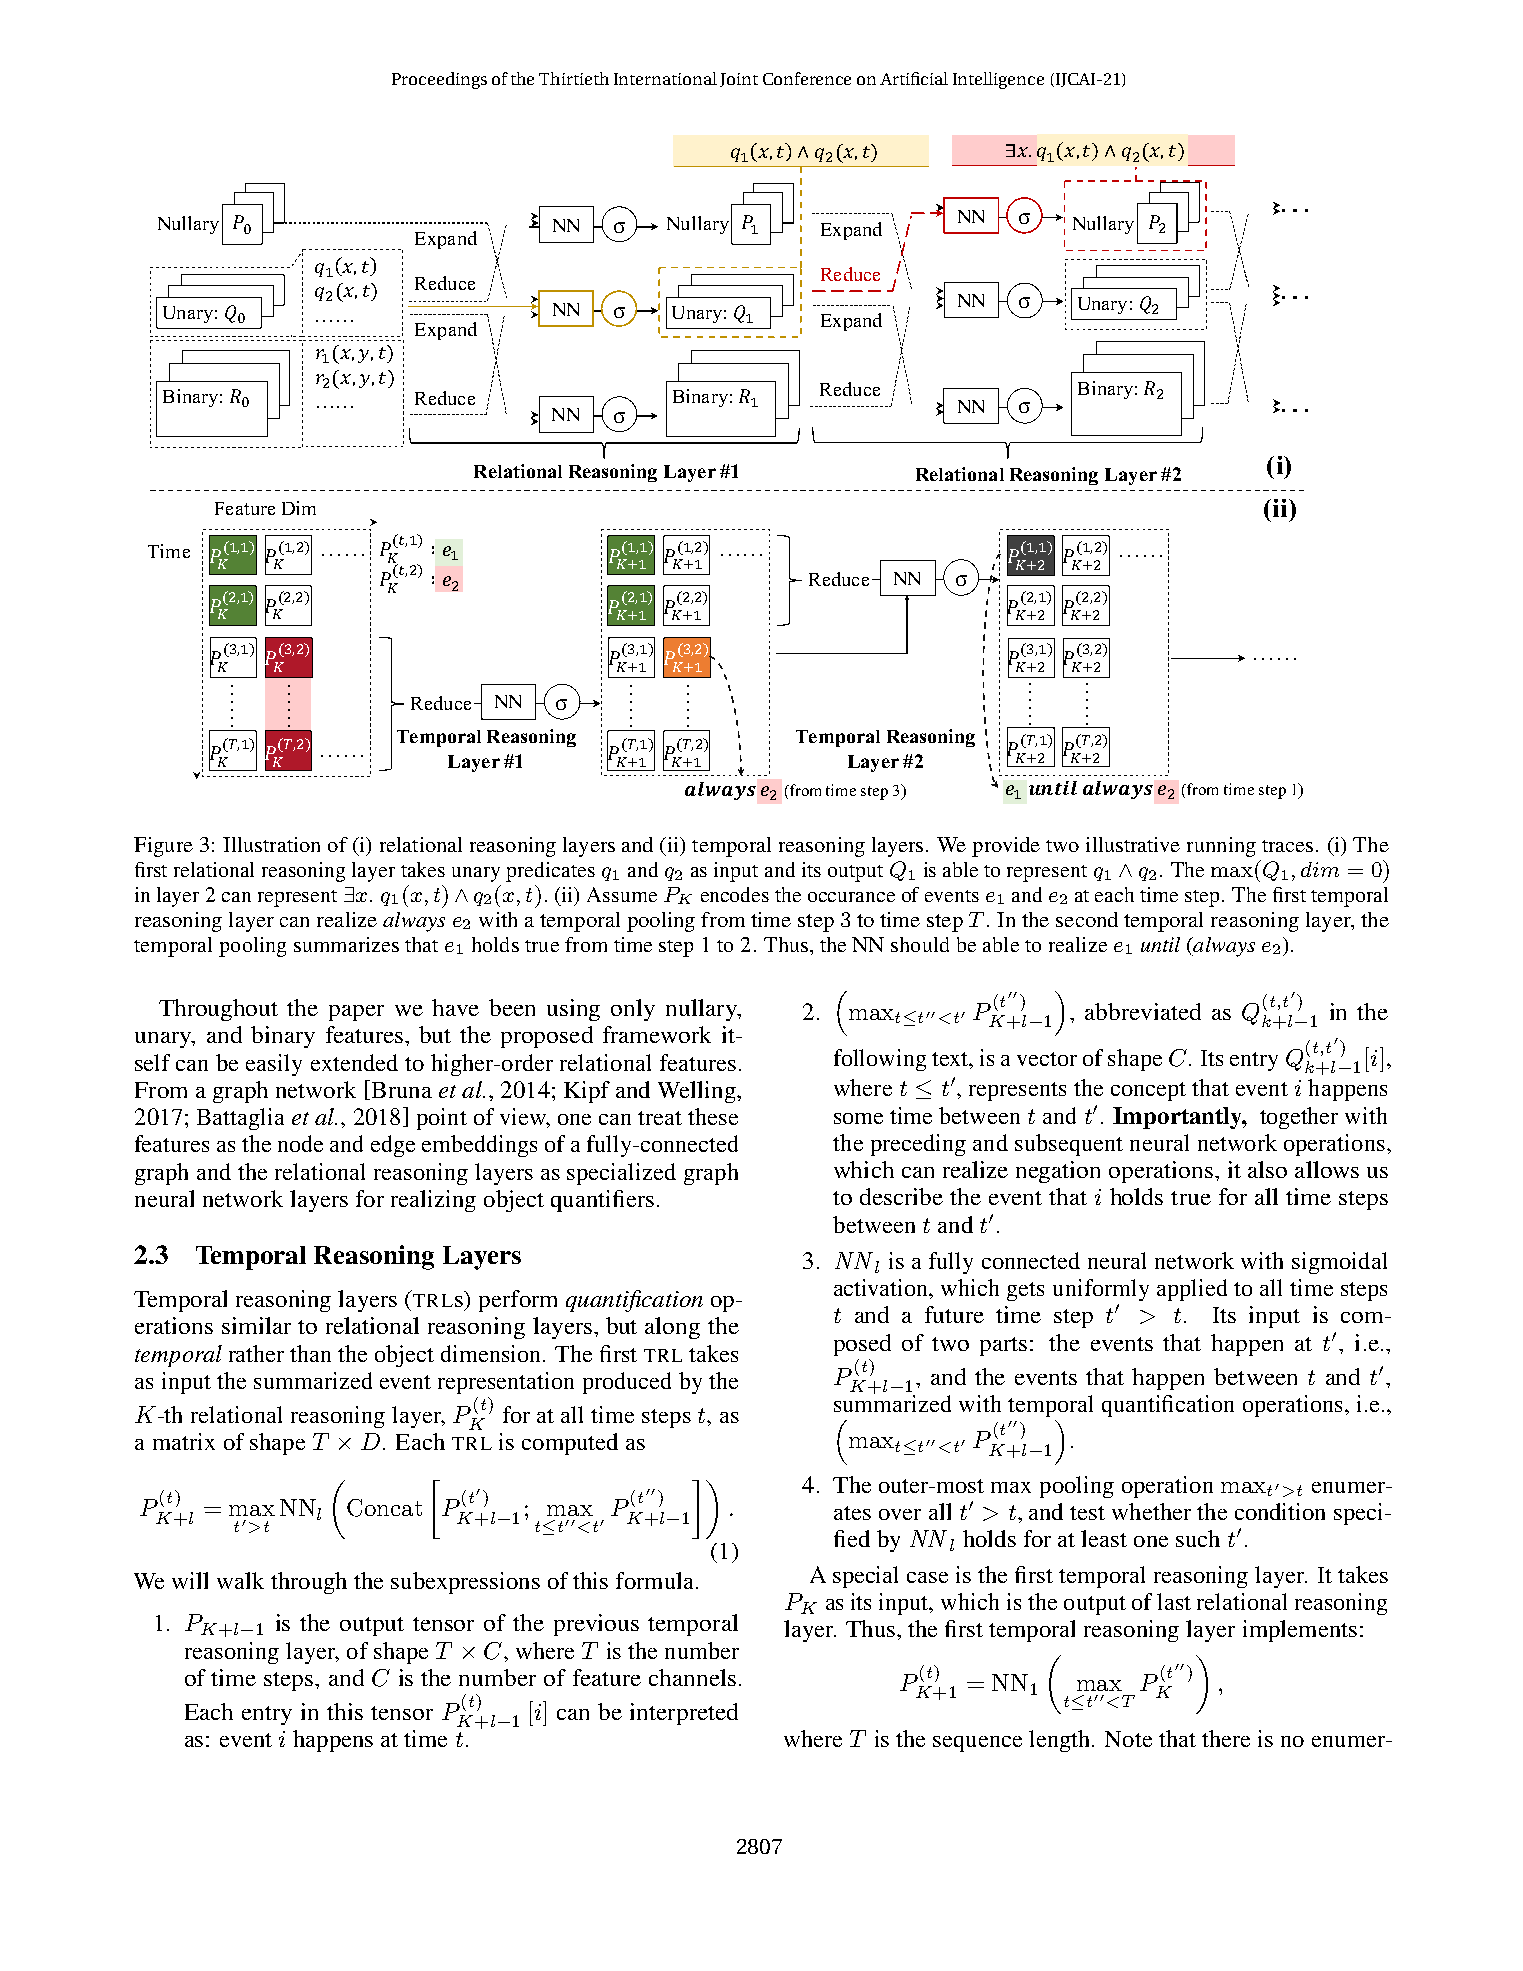  I want to click on walk, so click(240, 1580).
